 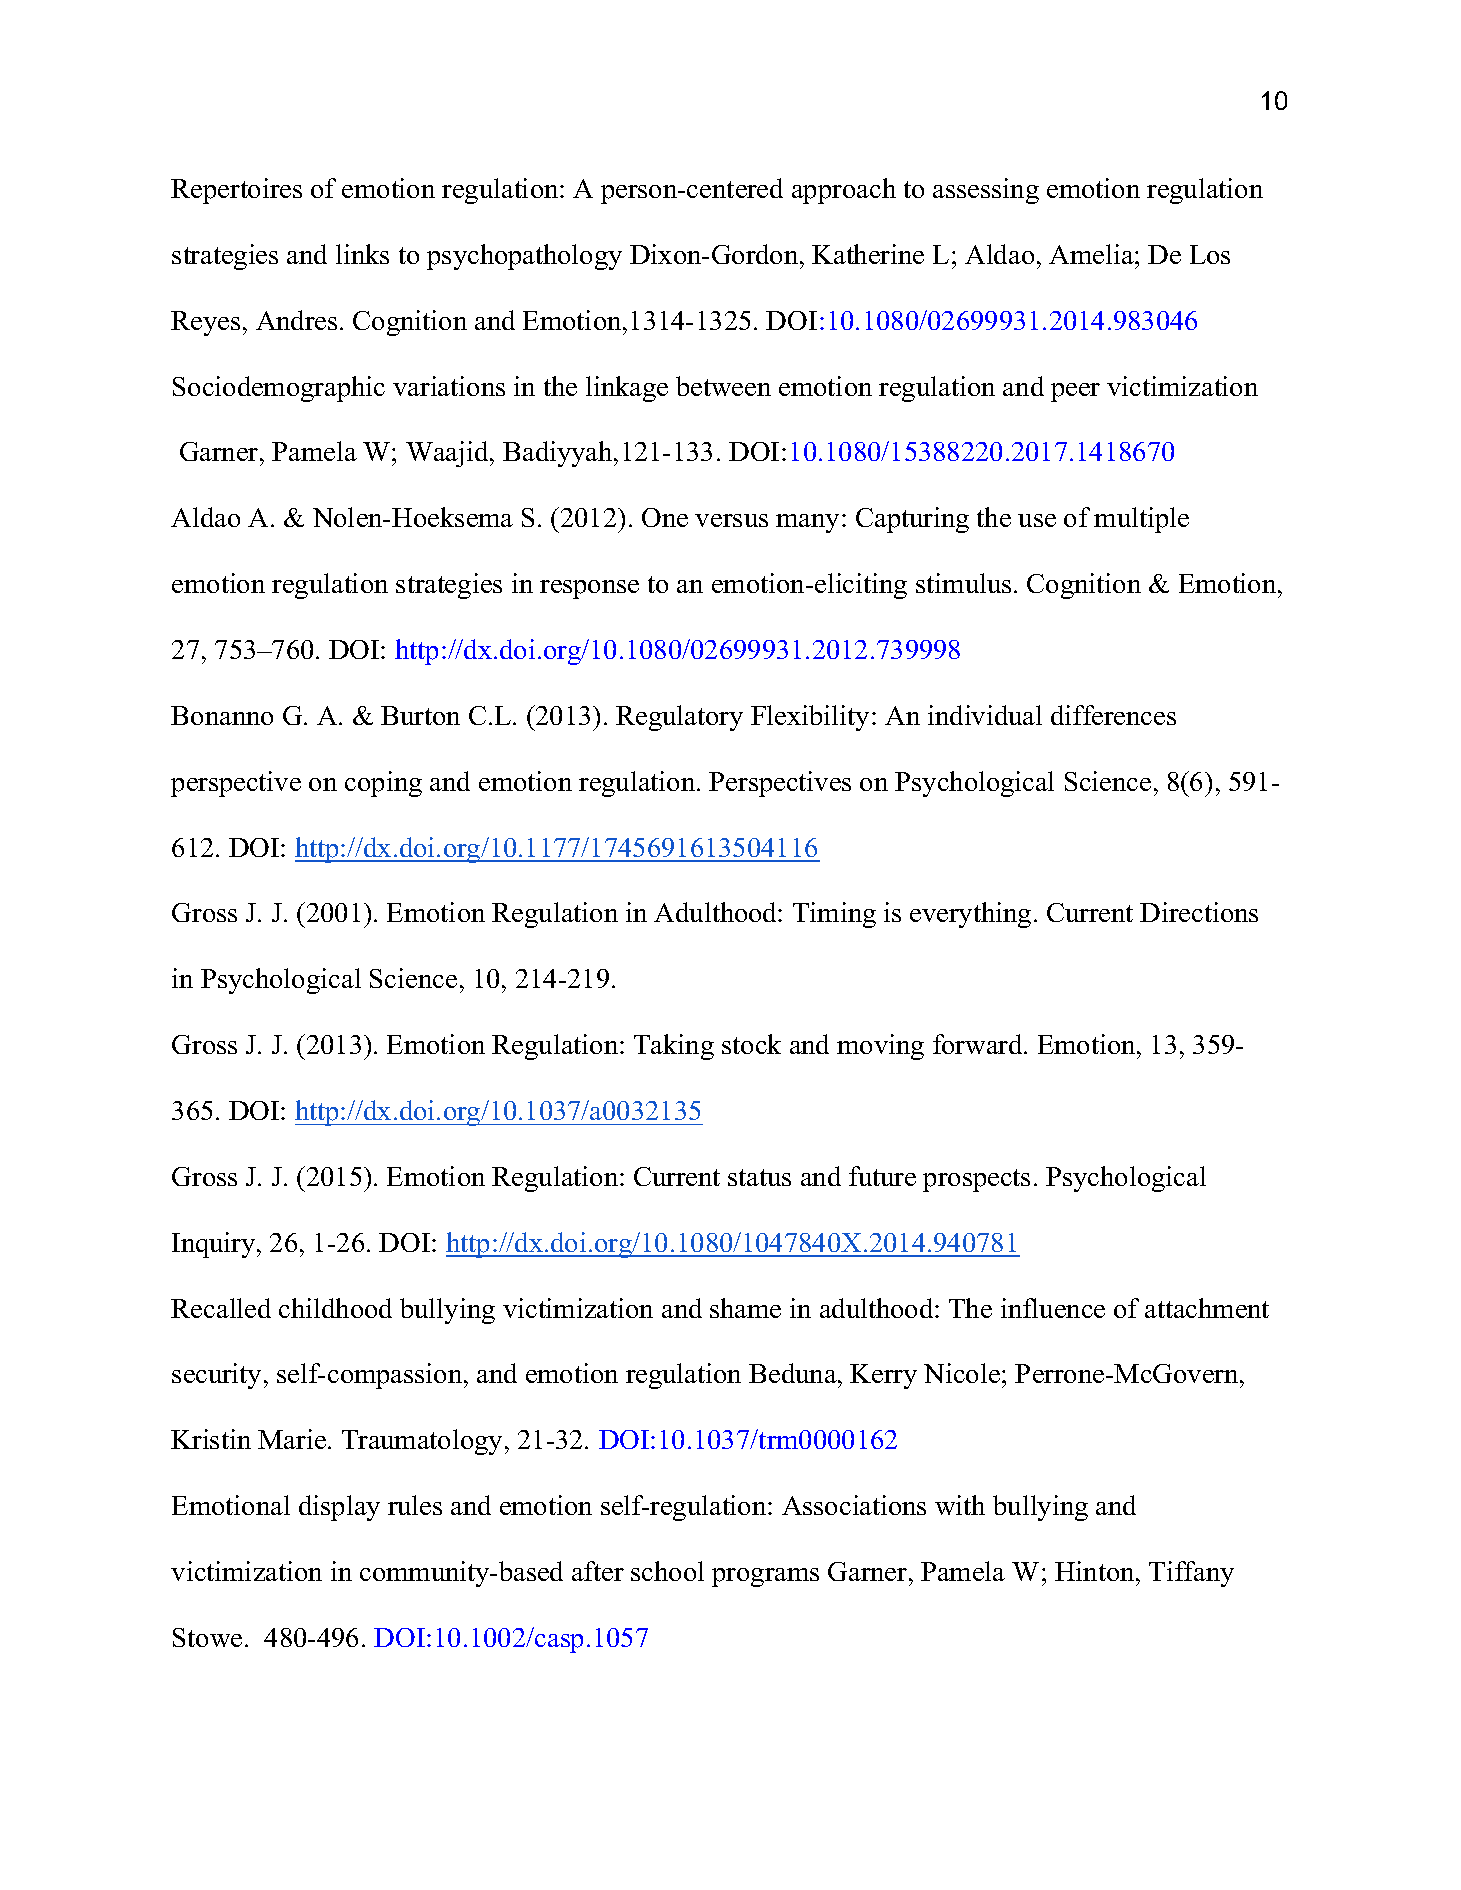 What do you see at coordinates (215, 1245) in the screenshot?
I see `Inquiry` at bounding box center [215, 1245].
